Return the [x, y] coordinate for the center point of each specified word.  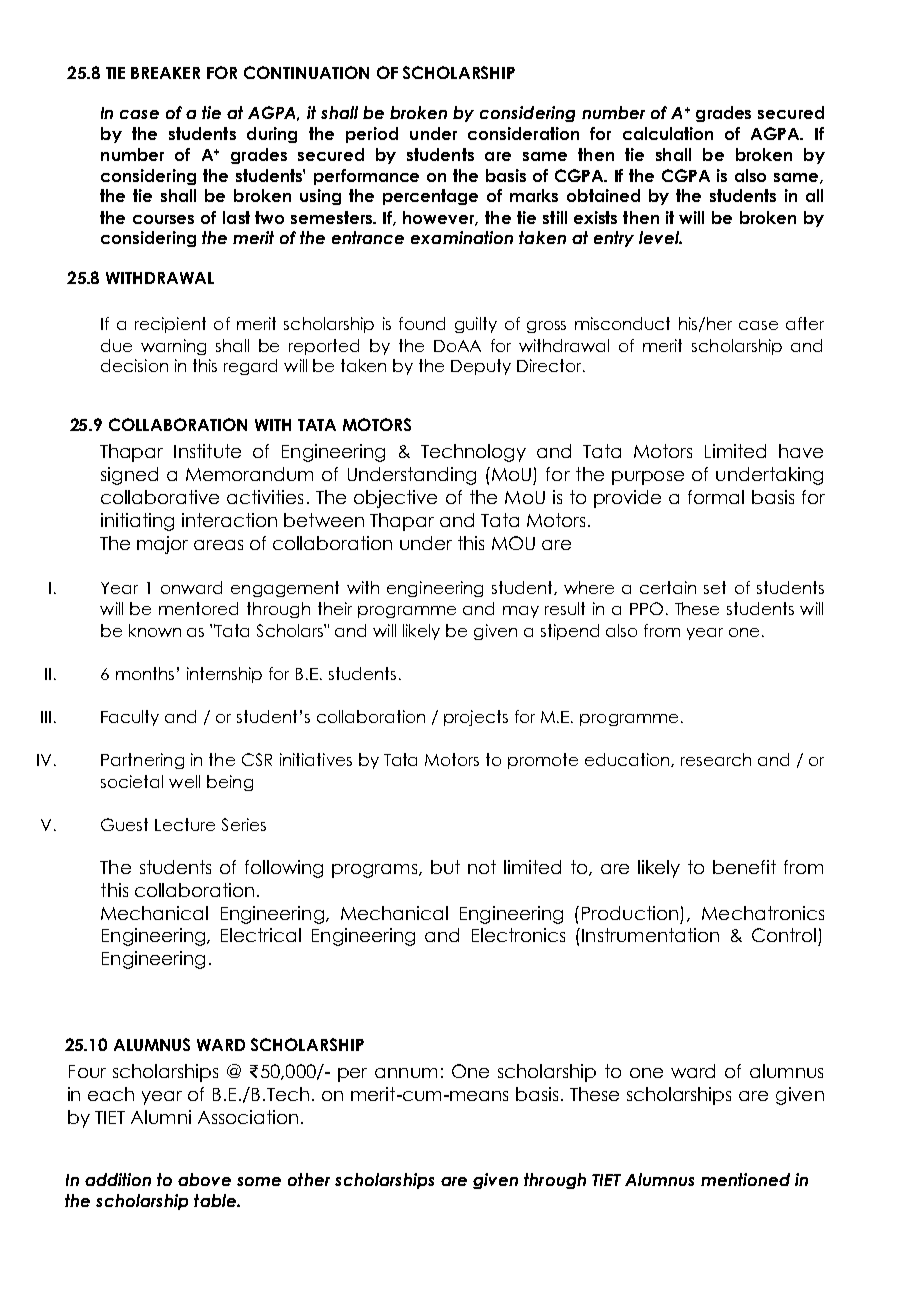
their [335, 608]
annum [406, 1073]
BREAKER [165, 73]
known [155, 630]
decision [134, 365]
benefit [744, 867]
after [805, 323]
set [715, 587]
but [445, 867]
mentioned [745, 1179]
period [372, 135]
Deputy [481, 367]
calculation [668, 133]
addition [118, 1179]
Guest [124, 824]
